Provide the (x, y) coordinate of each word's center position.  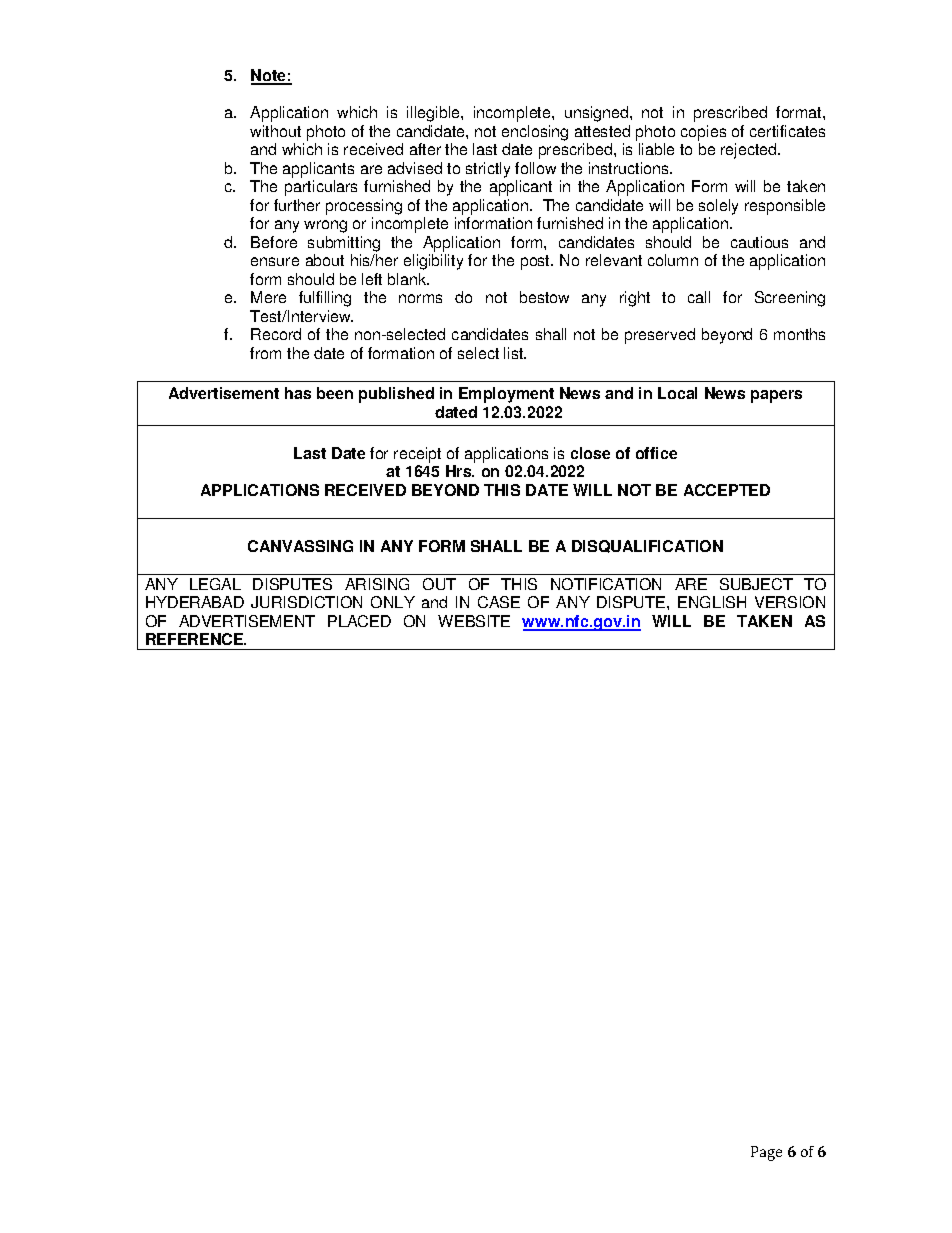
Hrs (460, 471)
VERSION (790, 602)
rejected (750, 151)
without (275, 131)
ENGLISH (712, 602)
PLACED (359, 621)
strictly (488, 170)
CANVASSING (300, 546)
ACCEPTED (727, 490)
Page (766, 1153)
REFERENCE (196, 639)
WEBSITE (474, 621)
